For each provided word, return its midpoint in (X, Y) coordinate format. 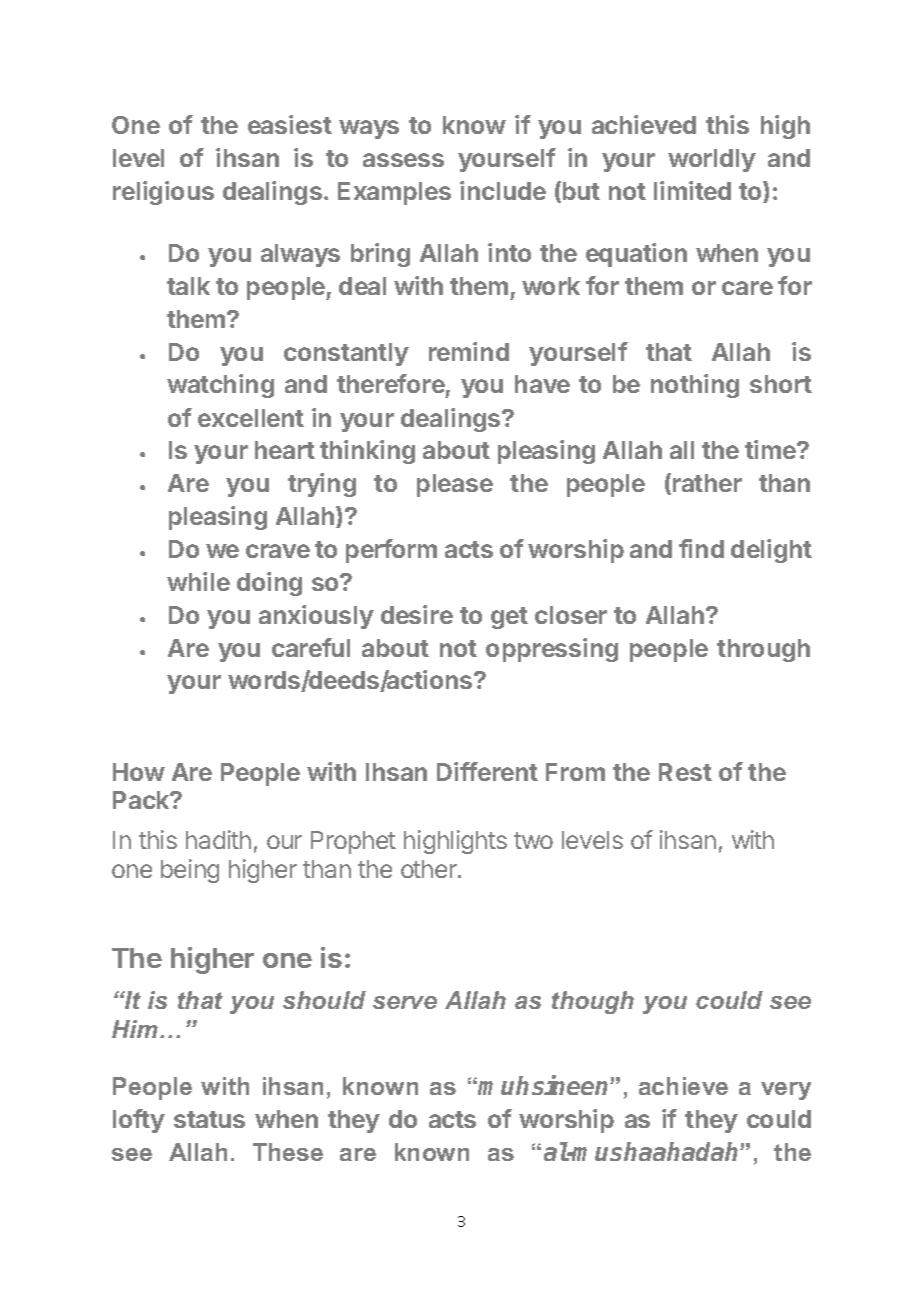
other (430, 869)
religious (163, 193)
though (593, 1002)
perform (391, 551)
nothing (695, 386)
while (198, 581)
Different (487, 771)
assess (403, 160)
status (209, 1119)
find (701, 548)
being (190, 871)
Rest (685, 772)
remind (469, 351)
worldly (712, 160)
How (139, 772)
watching (220, 386)
